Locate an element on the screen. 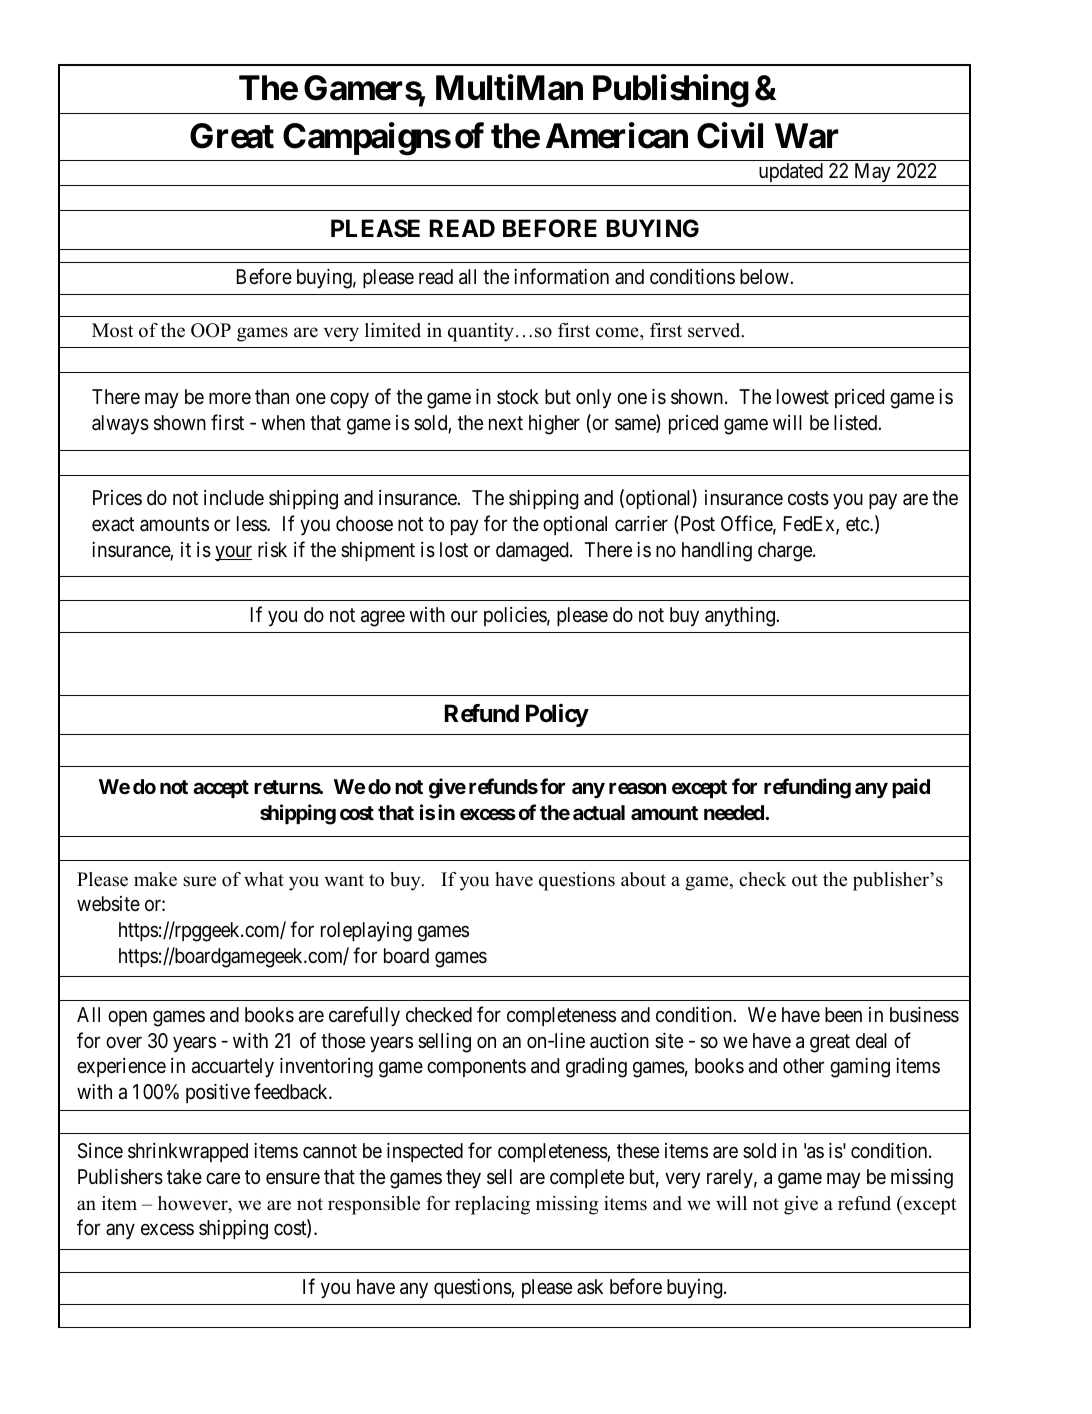 The width and height of the screenshot is (1092, 1414). components is located at coordinates (476, 1068).
